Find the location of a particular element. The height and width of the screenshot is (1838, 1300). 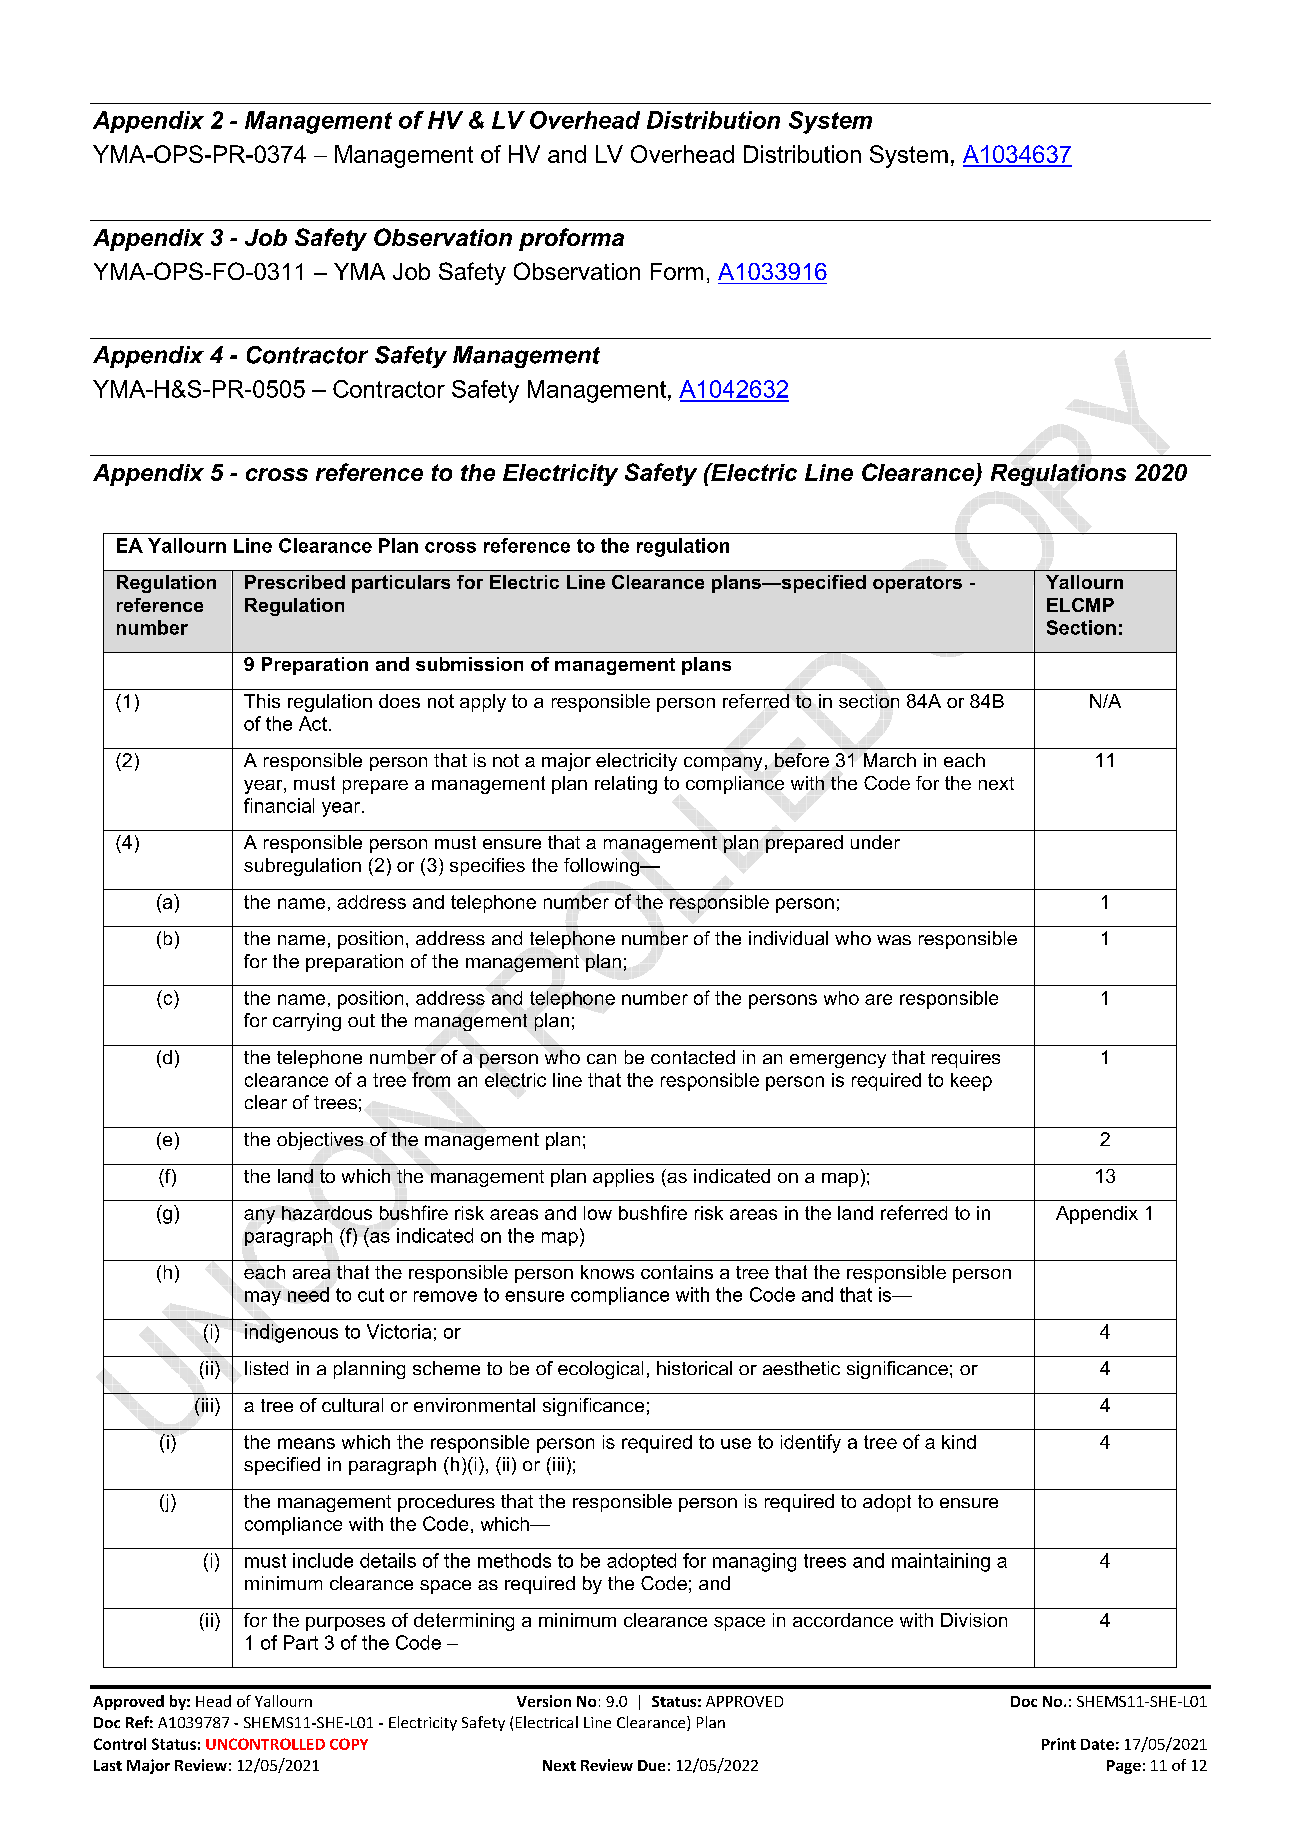

include is located at coordinates (323, 1560).
